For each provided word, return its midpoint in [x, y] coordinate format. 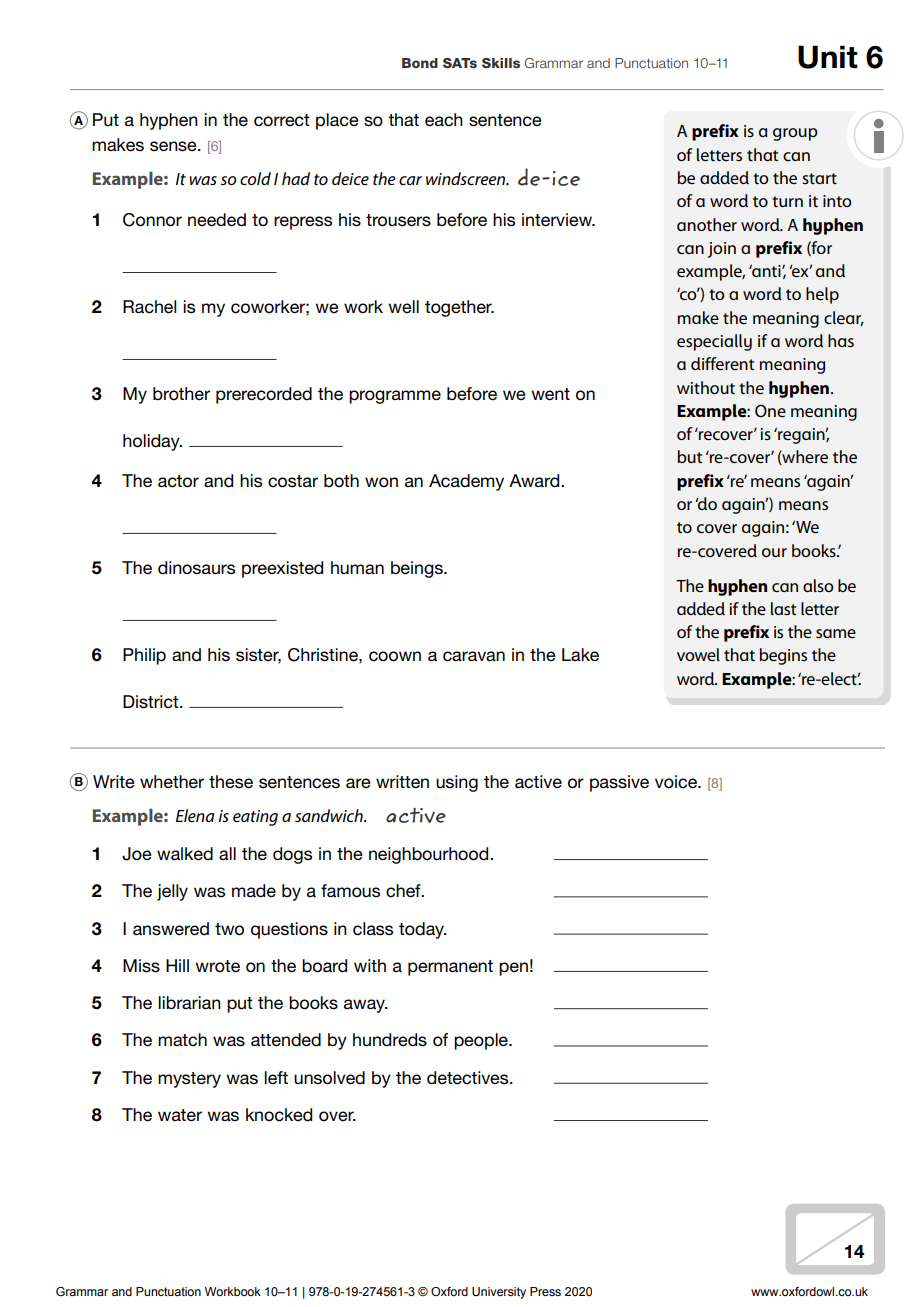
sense [174, 146]
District [152, 702]
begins [783, 656]
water [180, 1115]
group [795, 134]
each [444, 120]
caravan [474, 656]
